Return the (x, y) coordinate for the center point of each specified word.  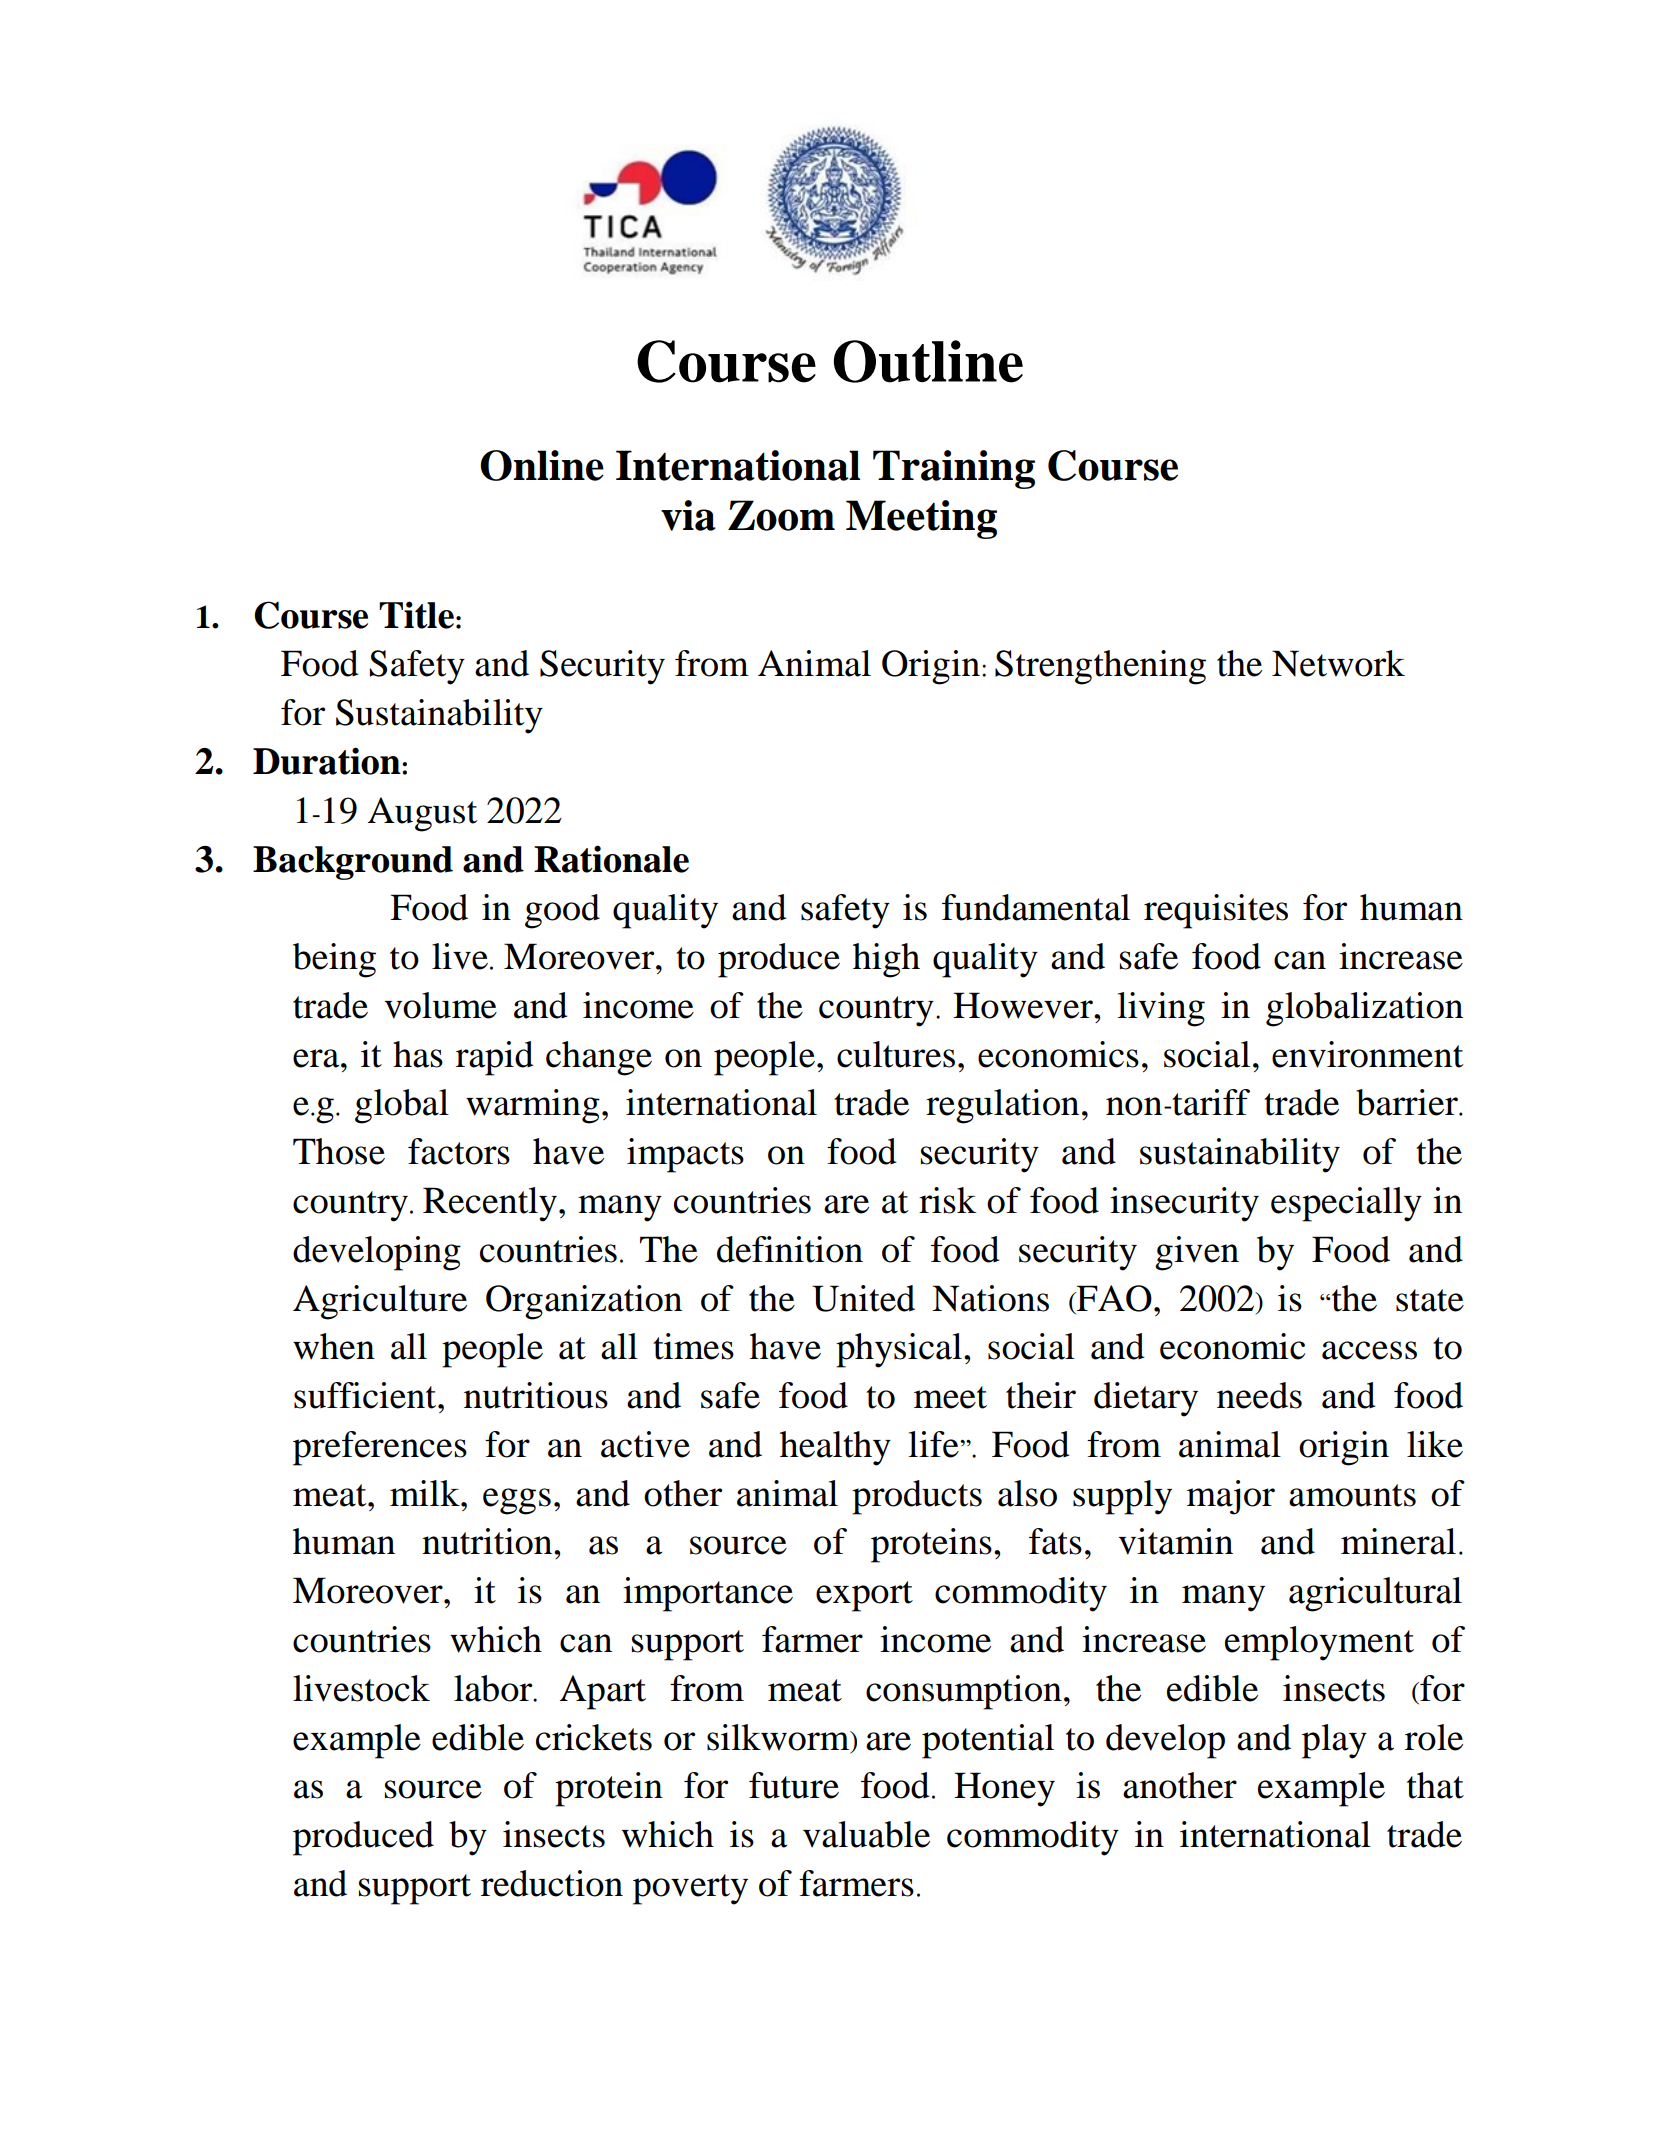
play (1334, 1741)
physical (899, 1350)
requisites (1216, 911)
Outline (928, 361)
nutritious (536, 1395)
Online (542, 465)
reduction (552, 1883)
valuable (866, 1834)
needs (1259, 1395)
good (562, 911)
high (886, 960)
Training (954, 469)
